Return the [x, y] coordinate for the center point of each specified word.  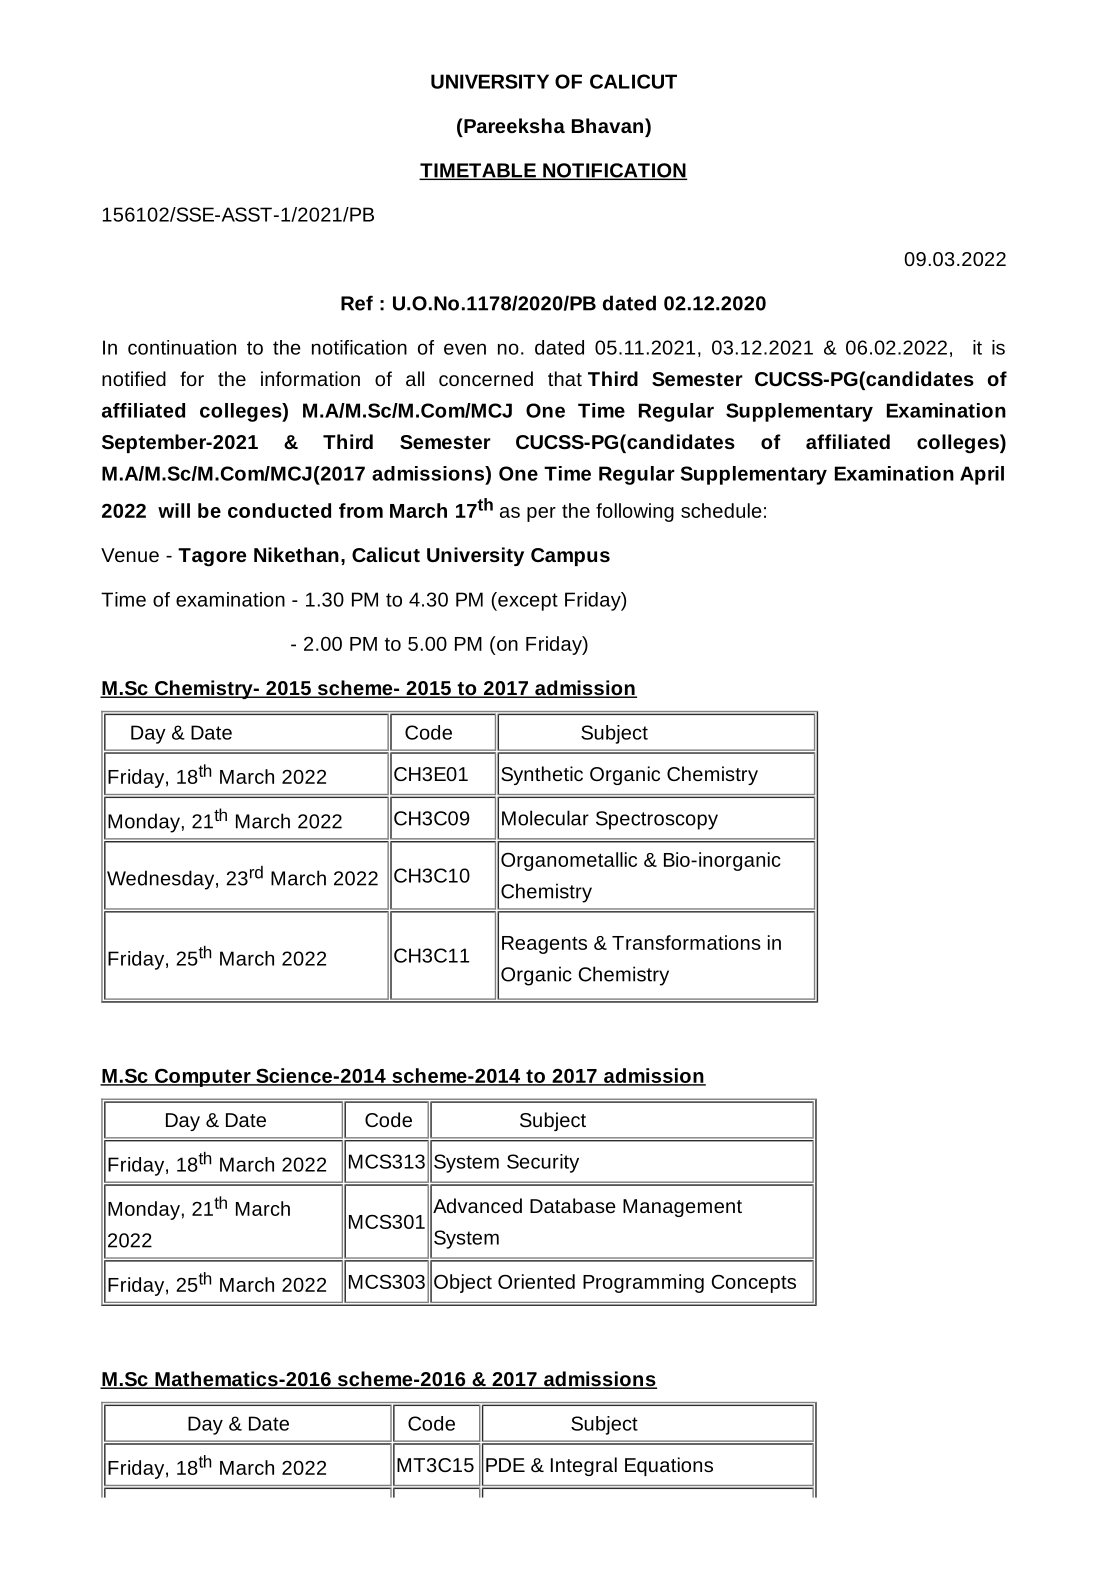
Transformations [686, 942]
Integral [584, 1466]
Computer [203, 1077]
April [982, 475]
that [565, 378]
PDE [505, 1465]
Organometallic [569, 861]
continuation [182, 347]
